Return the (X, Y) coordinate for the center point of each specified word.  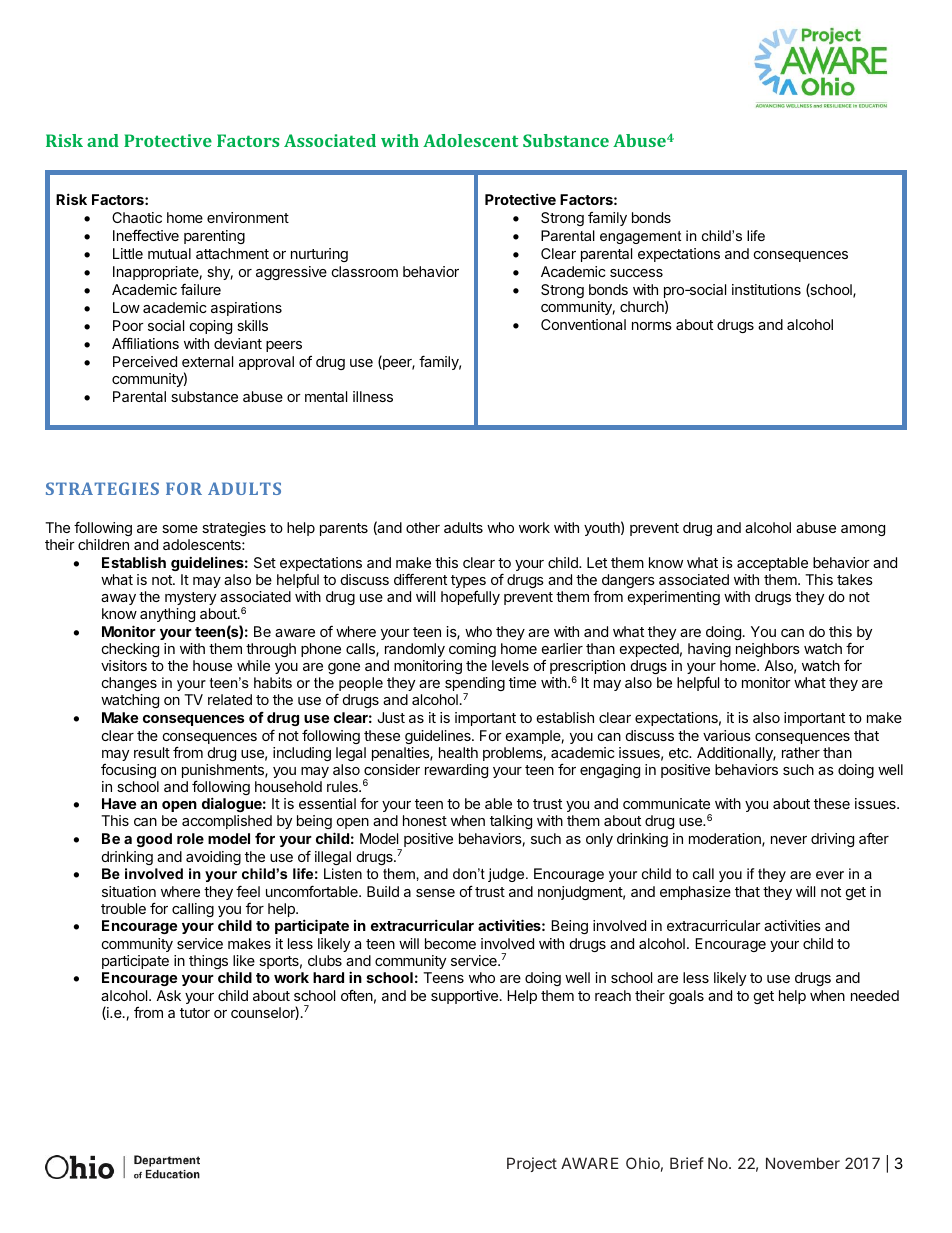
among (863, 530)
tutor (195, 1013)
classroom (365, 271)
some (180, 529)
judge (507, 875)
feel (248, 891)
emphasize (695, 893)
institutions (766, 289)
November (803, 1163)
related (230, 699)
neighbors (768, 652)
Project (532, 1164)
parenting (214, 237)
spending (475, 686)
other (423, 527)
